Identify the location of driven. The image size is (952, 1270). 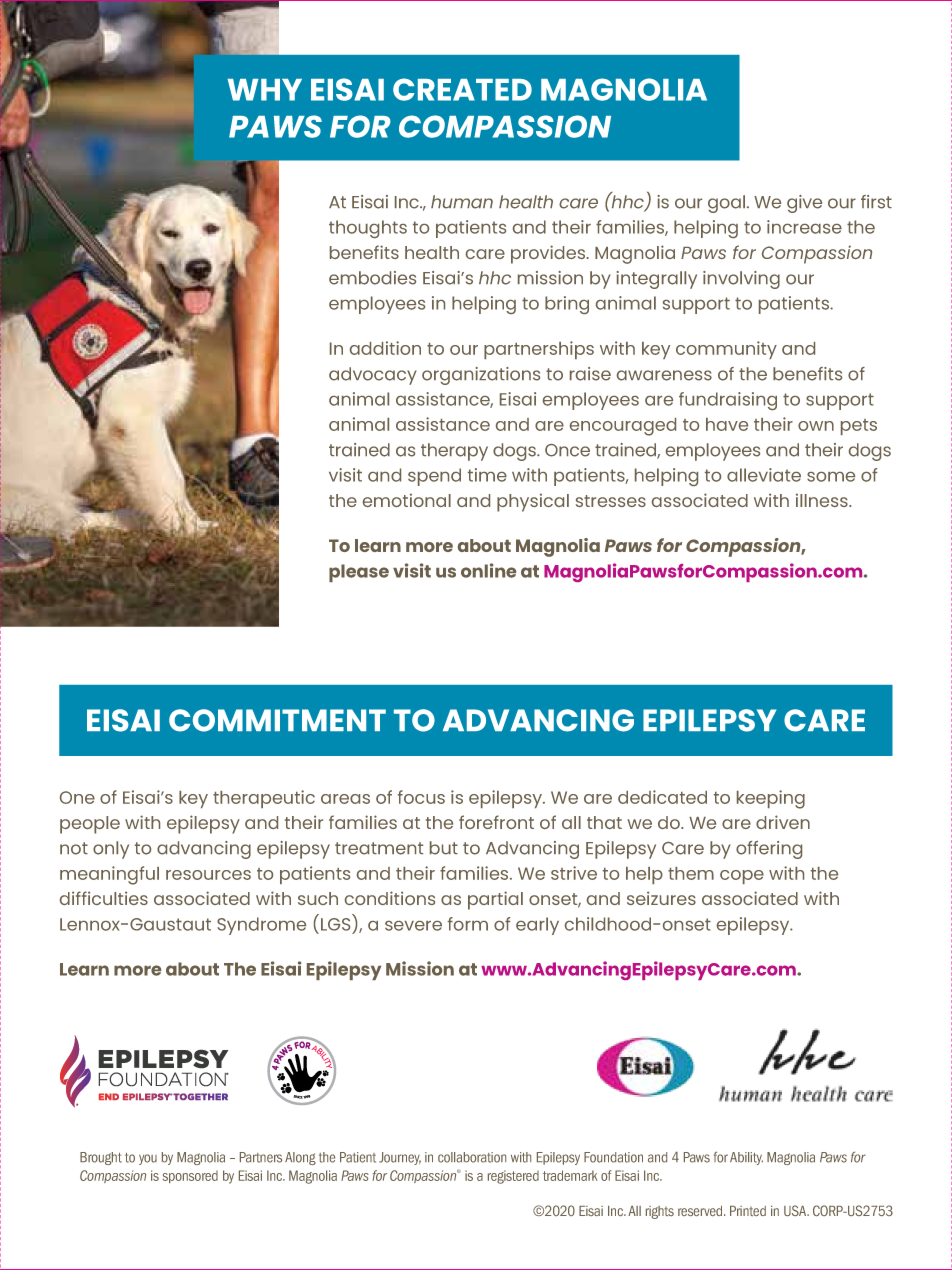
(783, 822).
